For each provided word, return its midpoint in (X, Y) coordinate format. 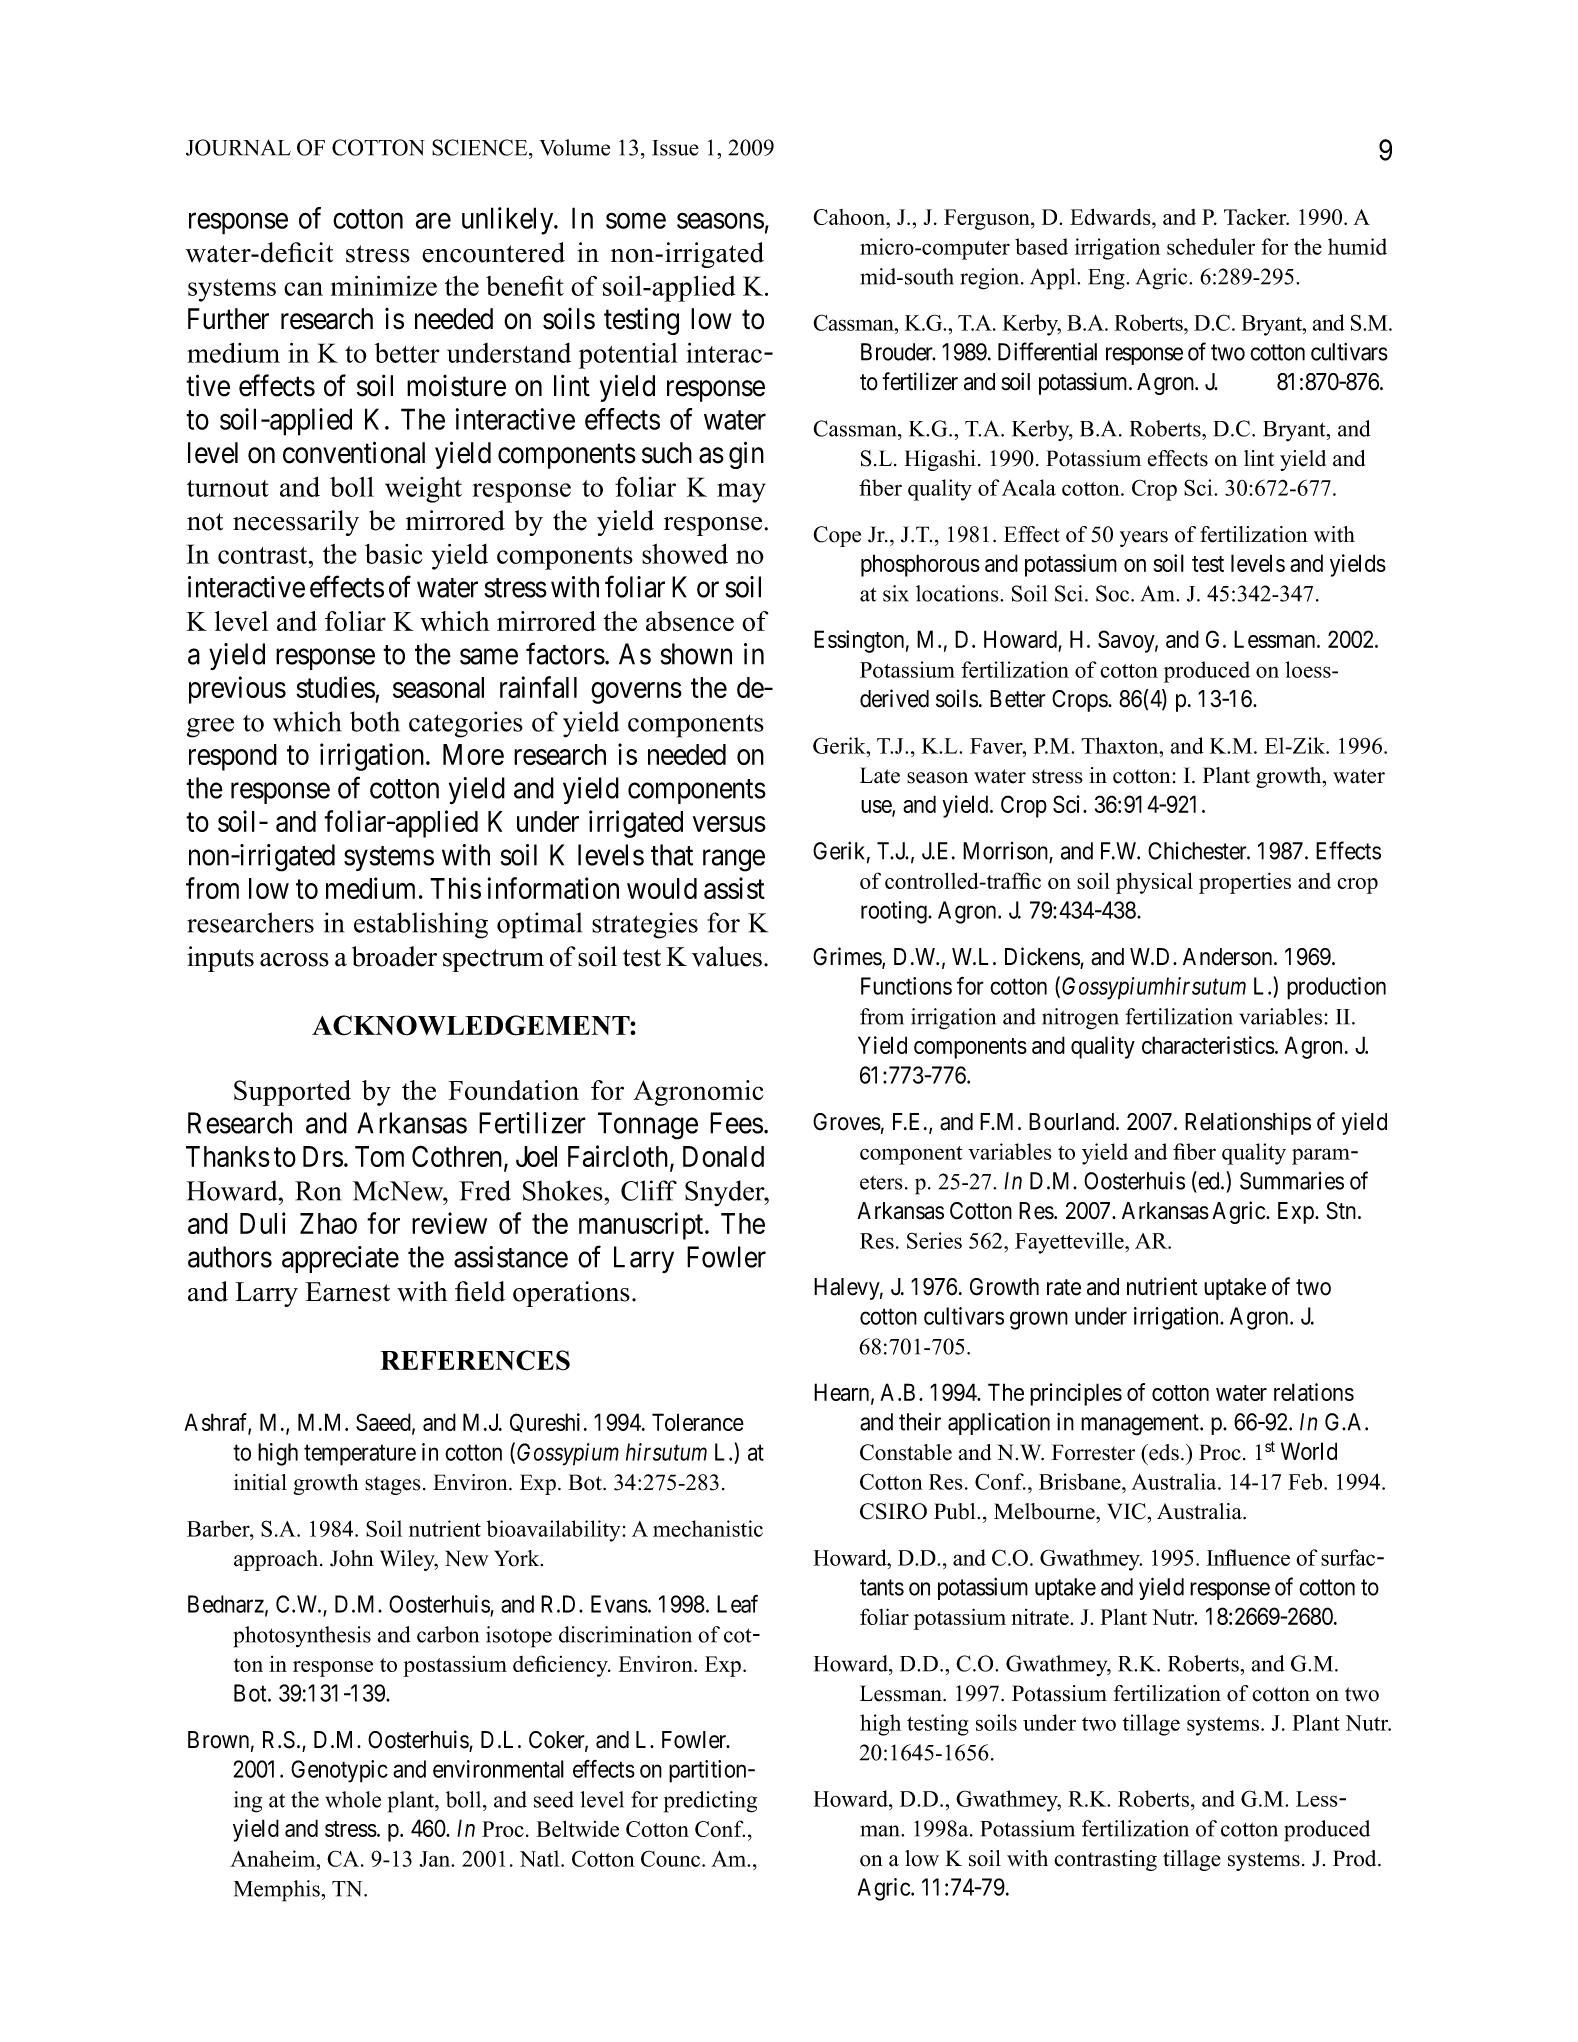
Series (934, 1240)
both (375, 721)
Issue (675, 148)
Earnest (347, 1292)
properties (1245, 883)
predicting (710, 1802)
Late (880, 775)
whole (353, 1799)
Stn (1343, 1211)
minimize (384, 286)
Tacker (1256, 217)
